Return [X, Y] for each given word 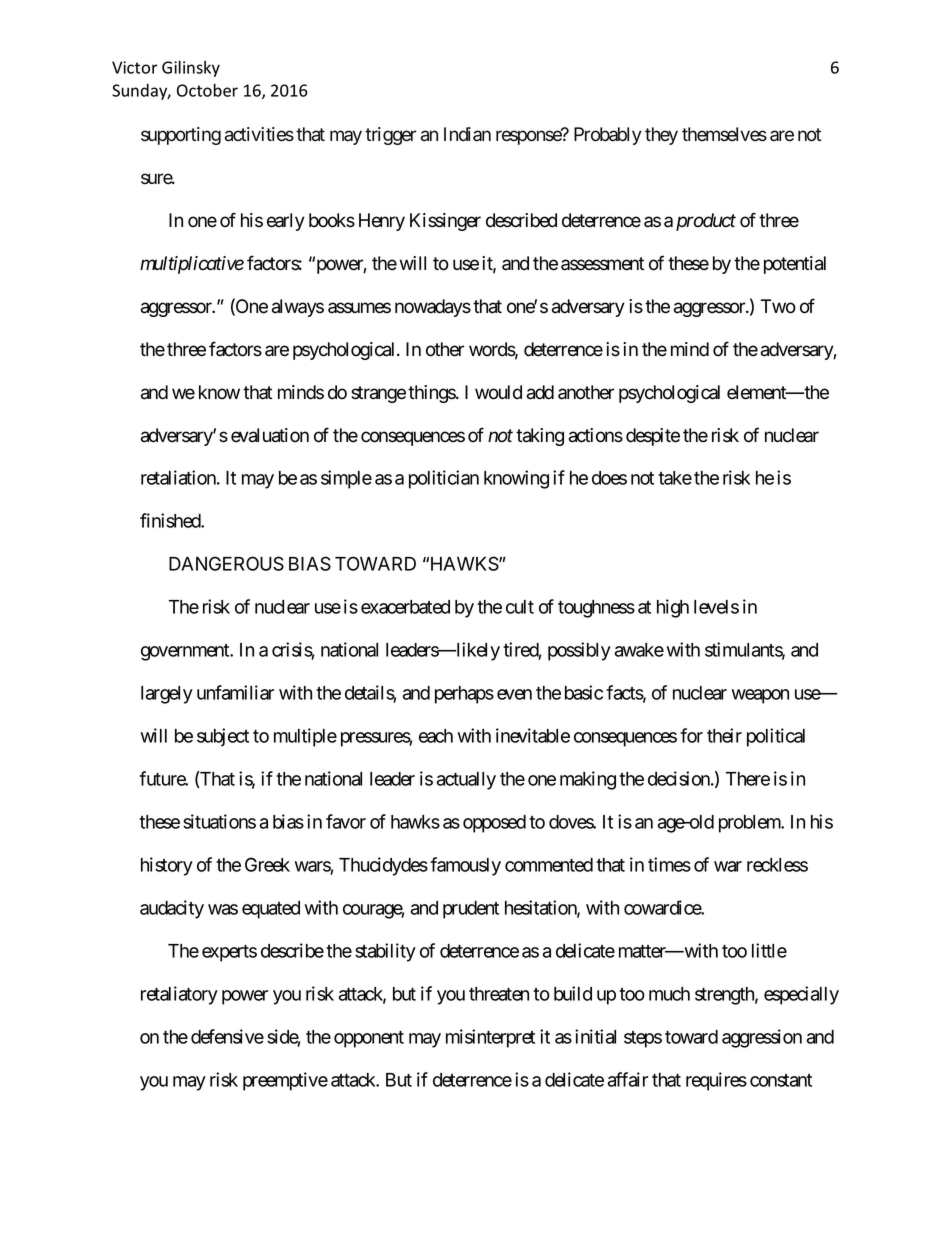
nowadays [433, 308]
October [207, 90]
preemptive [285, 1081]
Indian [467, 134]
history [167, 866]
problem [750, 824]
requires [716, 1081]
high [673, 608]
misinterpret [490, 1038]
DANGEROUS [226, 563]
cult [520, 607]
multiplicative [192, 265]
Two [778, 306]
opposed [494, 824]
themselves [724, 134]
